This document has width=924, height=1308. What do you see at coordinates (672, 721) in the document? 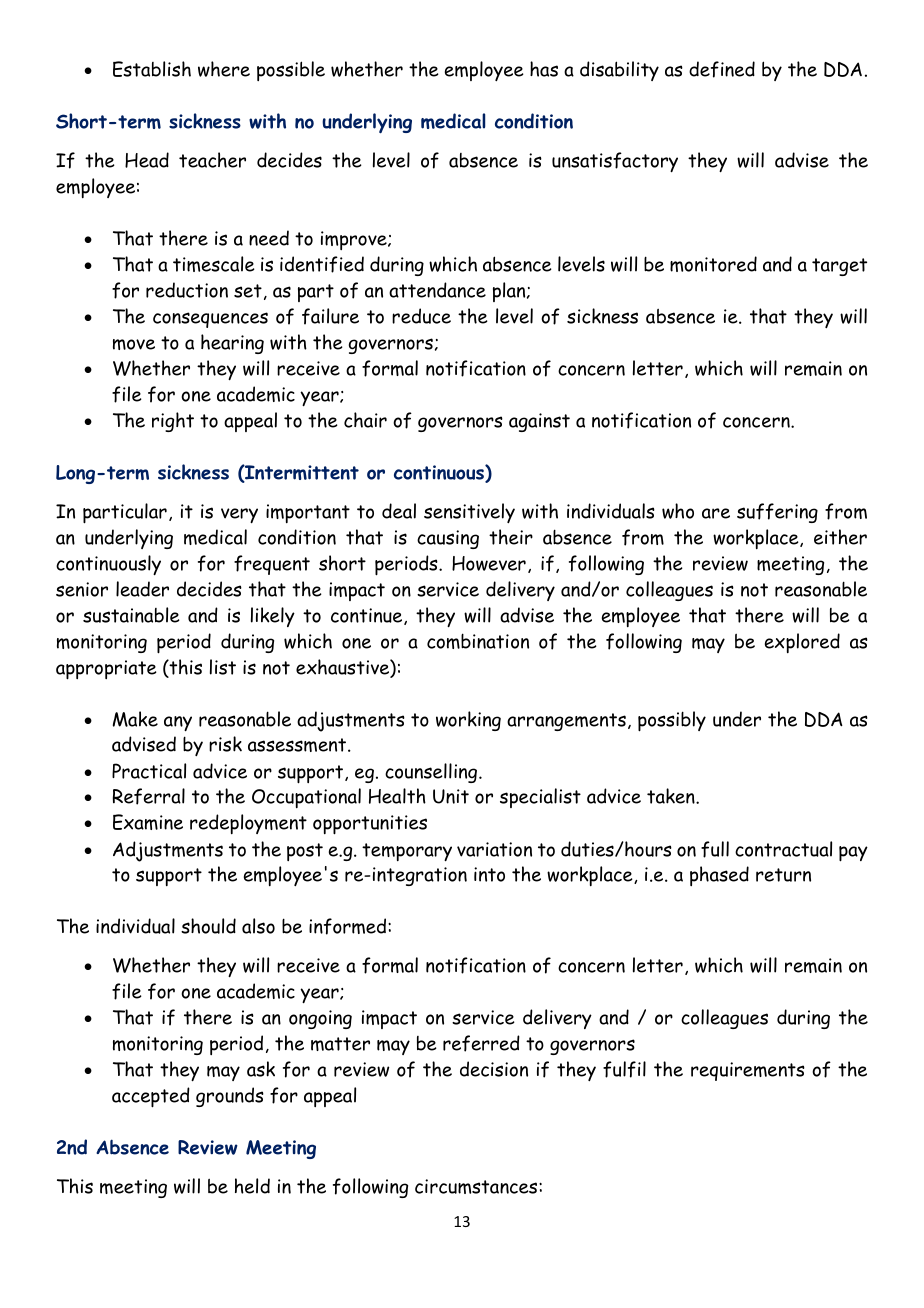
I see `possibly` at bounding box center [672, 721].
